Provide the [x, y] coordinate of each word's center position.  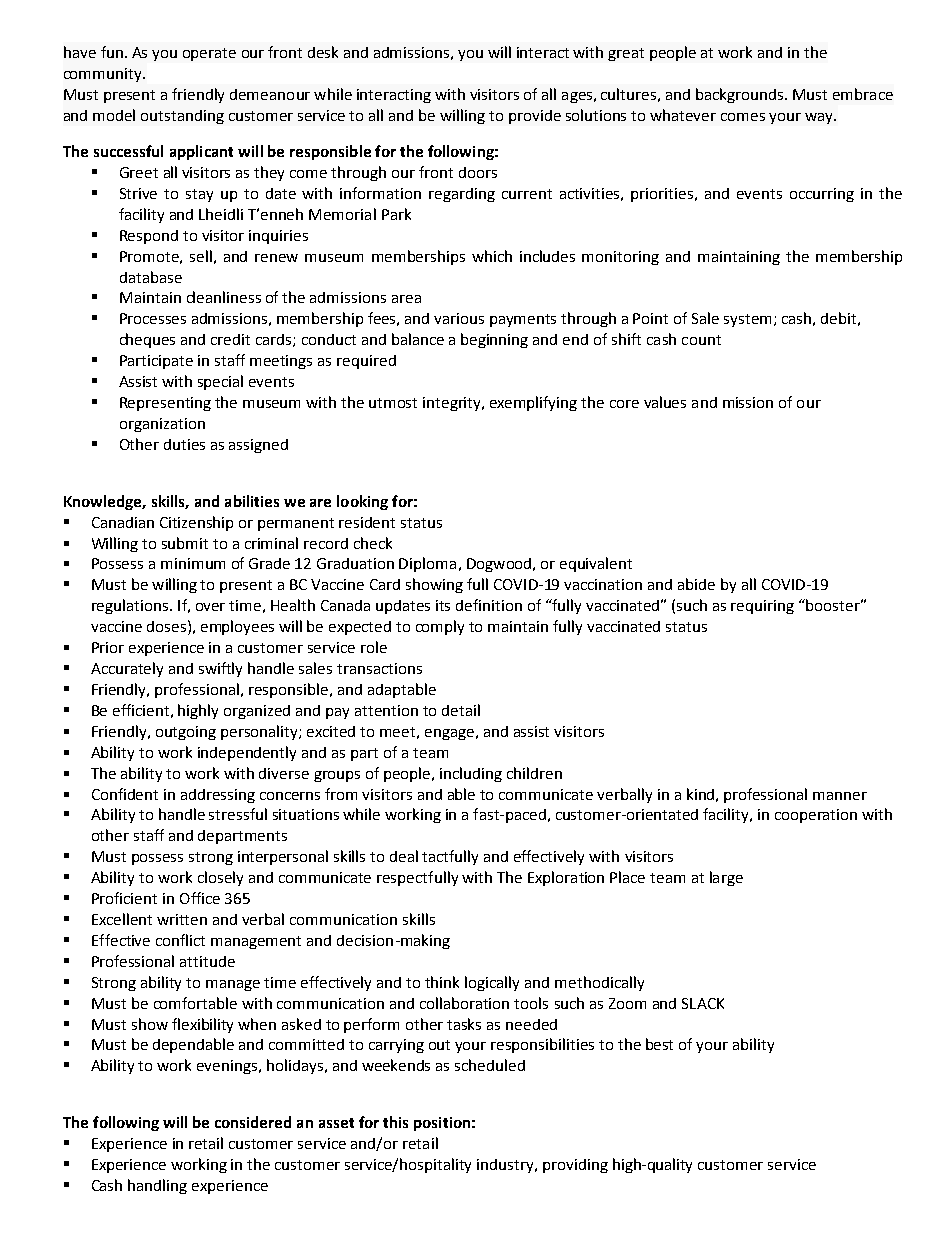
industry [506, 1166]
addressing [218, 796]
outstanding [182, 117]
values [665, 402]
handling [157, 1186]
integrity [453, 404]
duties [184, 444]
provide [535, 117]
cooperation [816, 816]
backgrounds [741, 95]
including [471, 774]
